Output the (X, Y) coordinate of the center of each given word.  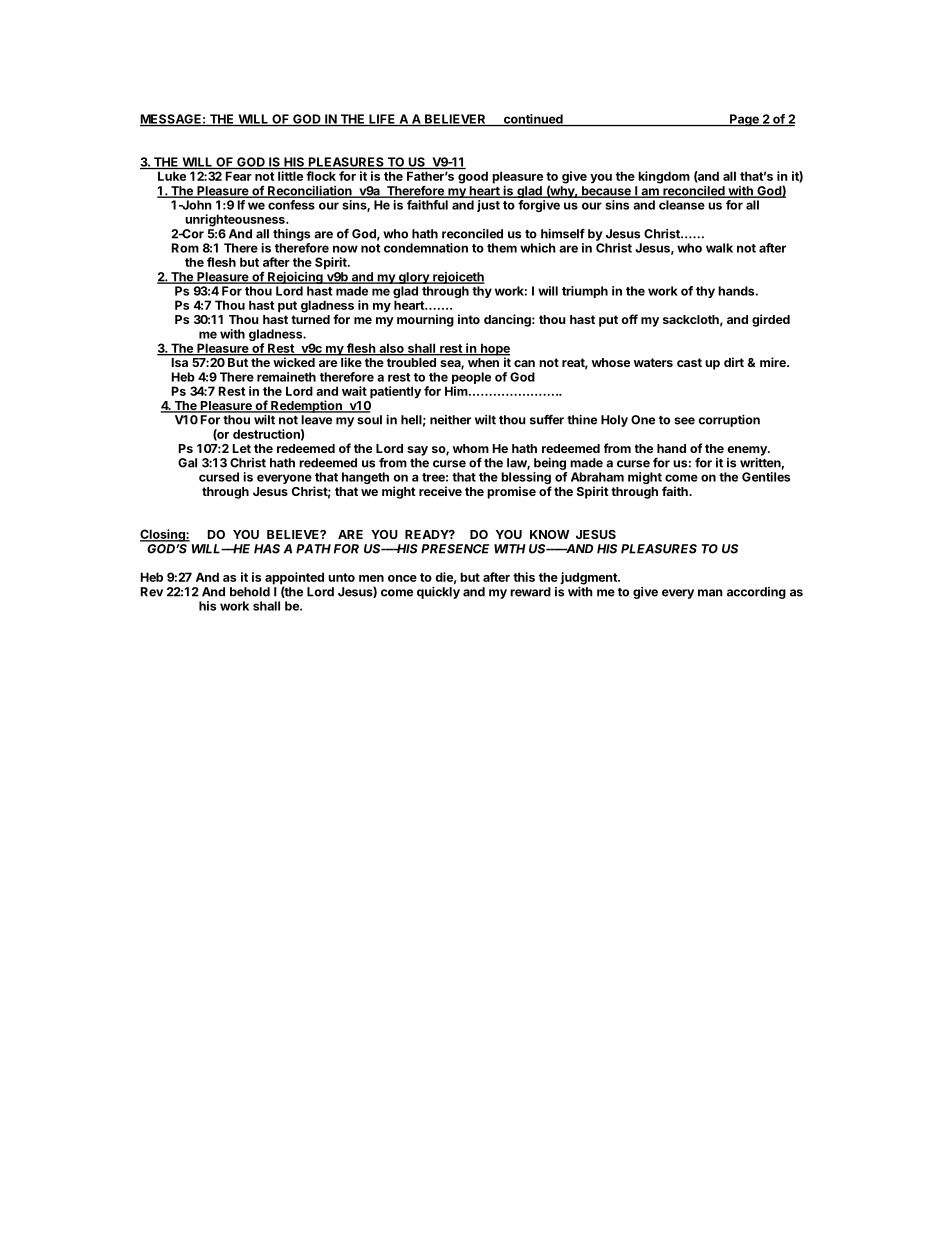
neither (450, 420)
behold (250, 592)
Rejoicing (295, 278)
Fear (239, 176)
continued (533, 120)
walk (719, 248)
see (684, 421)
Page (744, 120)
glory (414, 278)
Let (242, 448)
